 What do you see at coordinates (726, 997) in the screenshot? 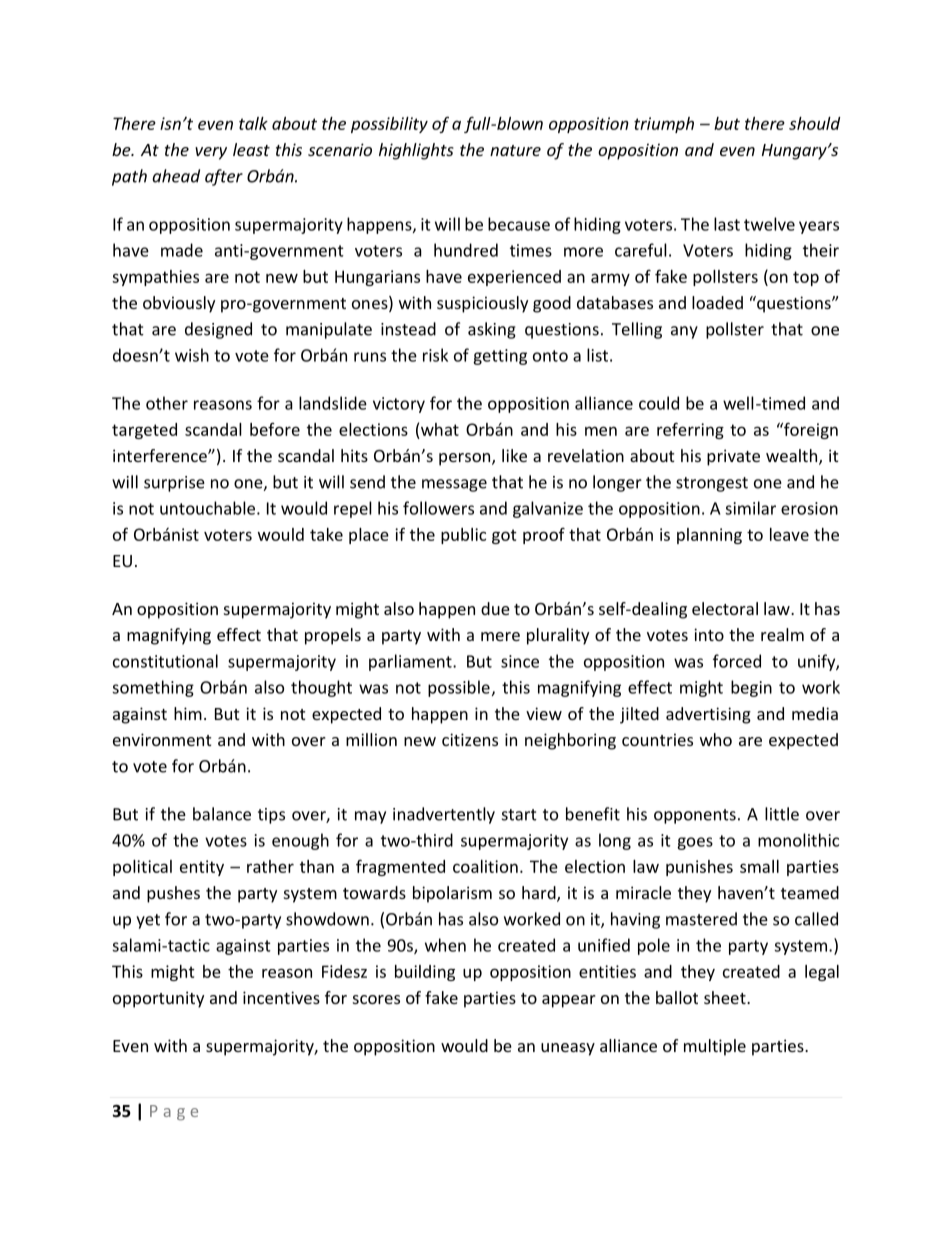
I see `sheet` at bounding box center [726, 997].
